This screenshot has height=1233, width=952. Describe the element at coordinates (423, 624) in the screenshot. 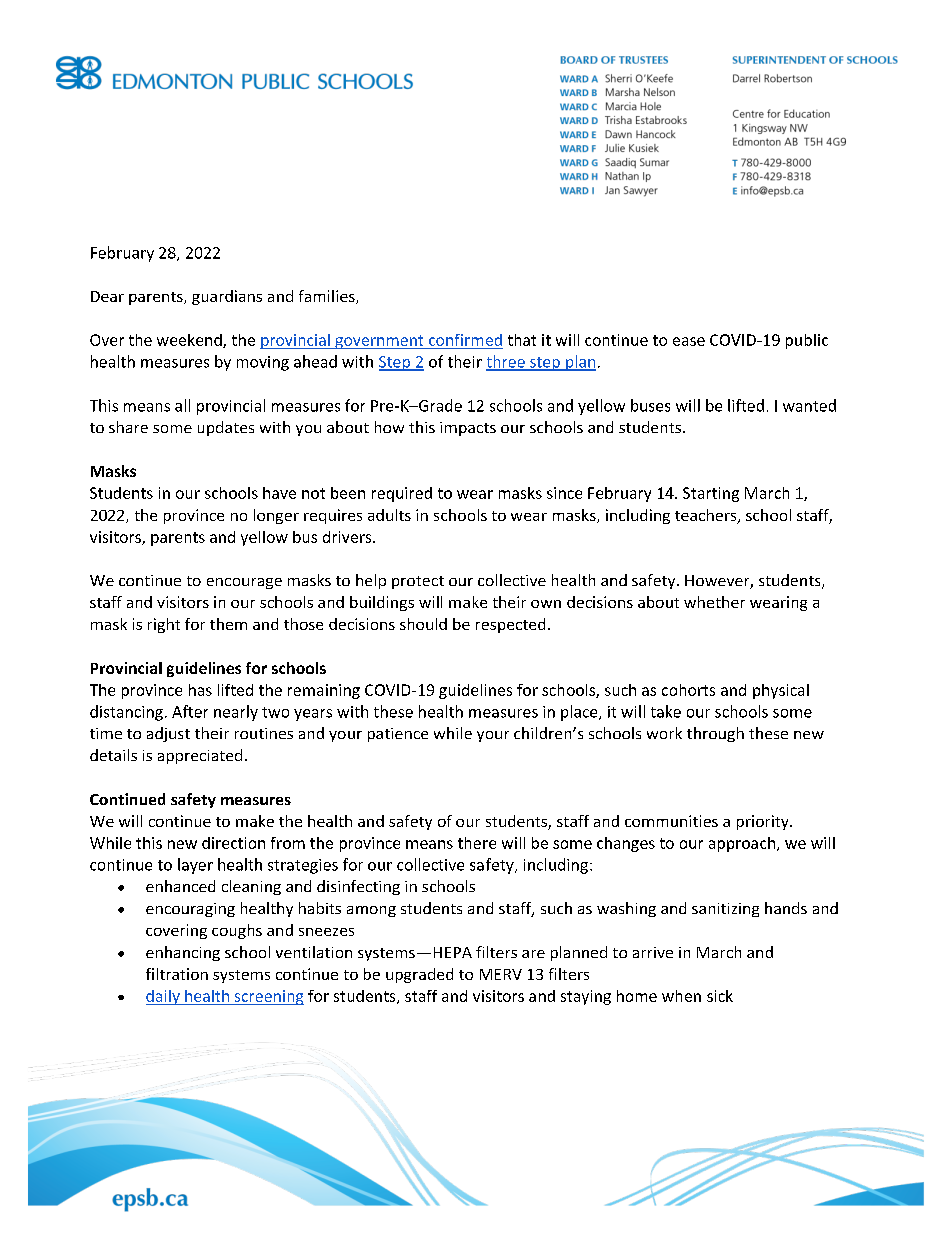

I see `should` at that location.
